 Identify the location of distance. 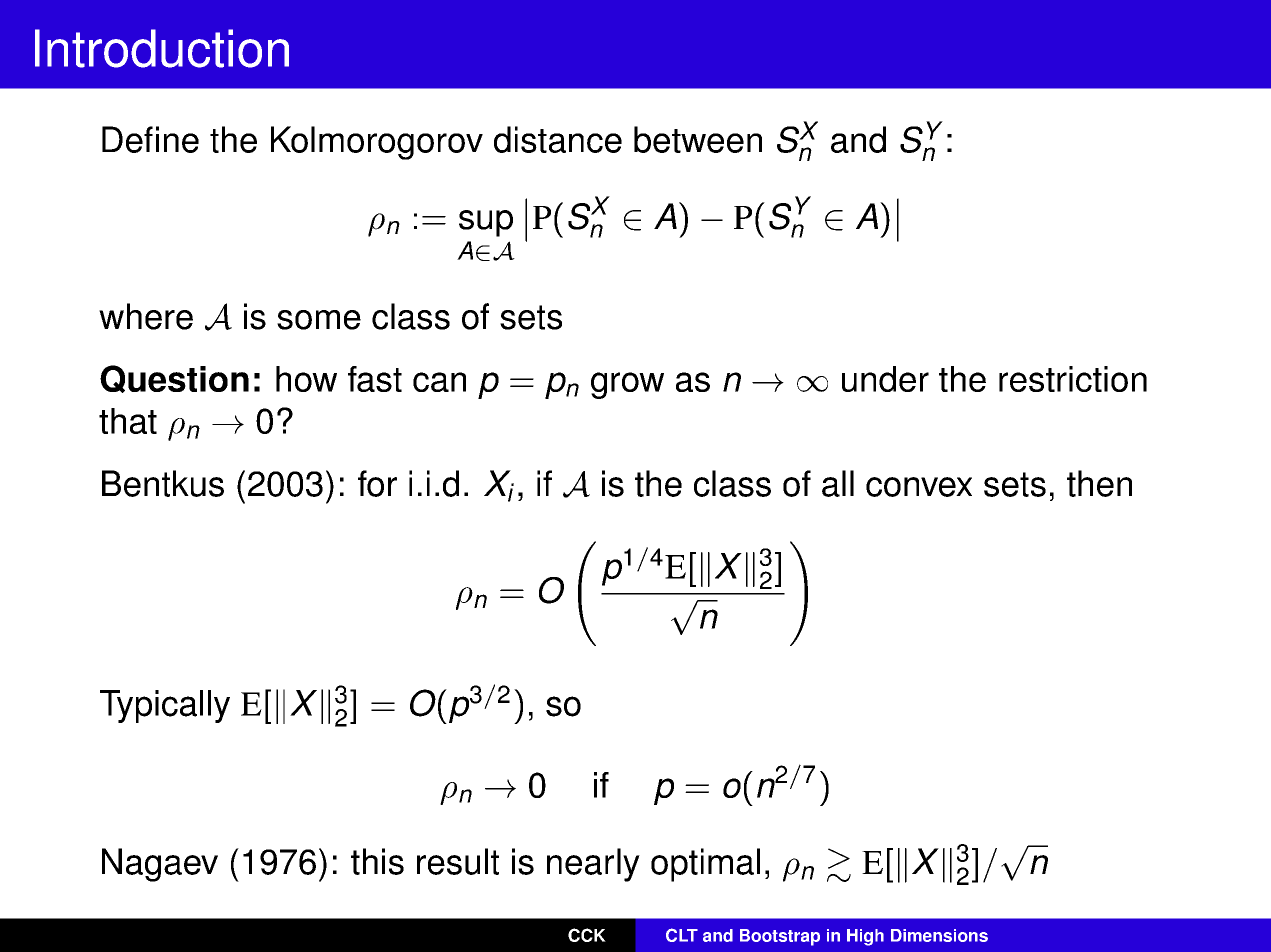
(558, 139).
